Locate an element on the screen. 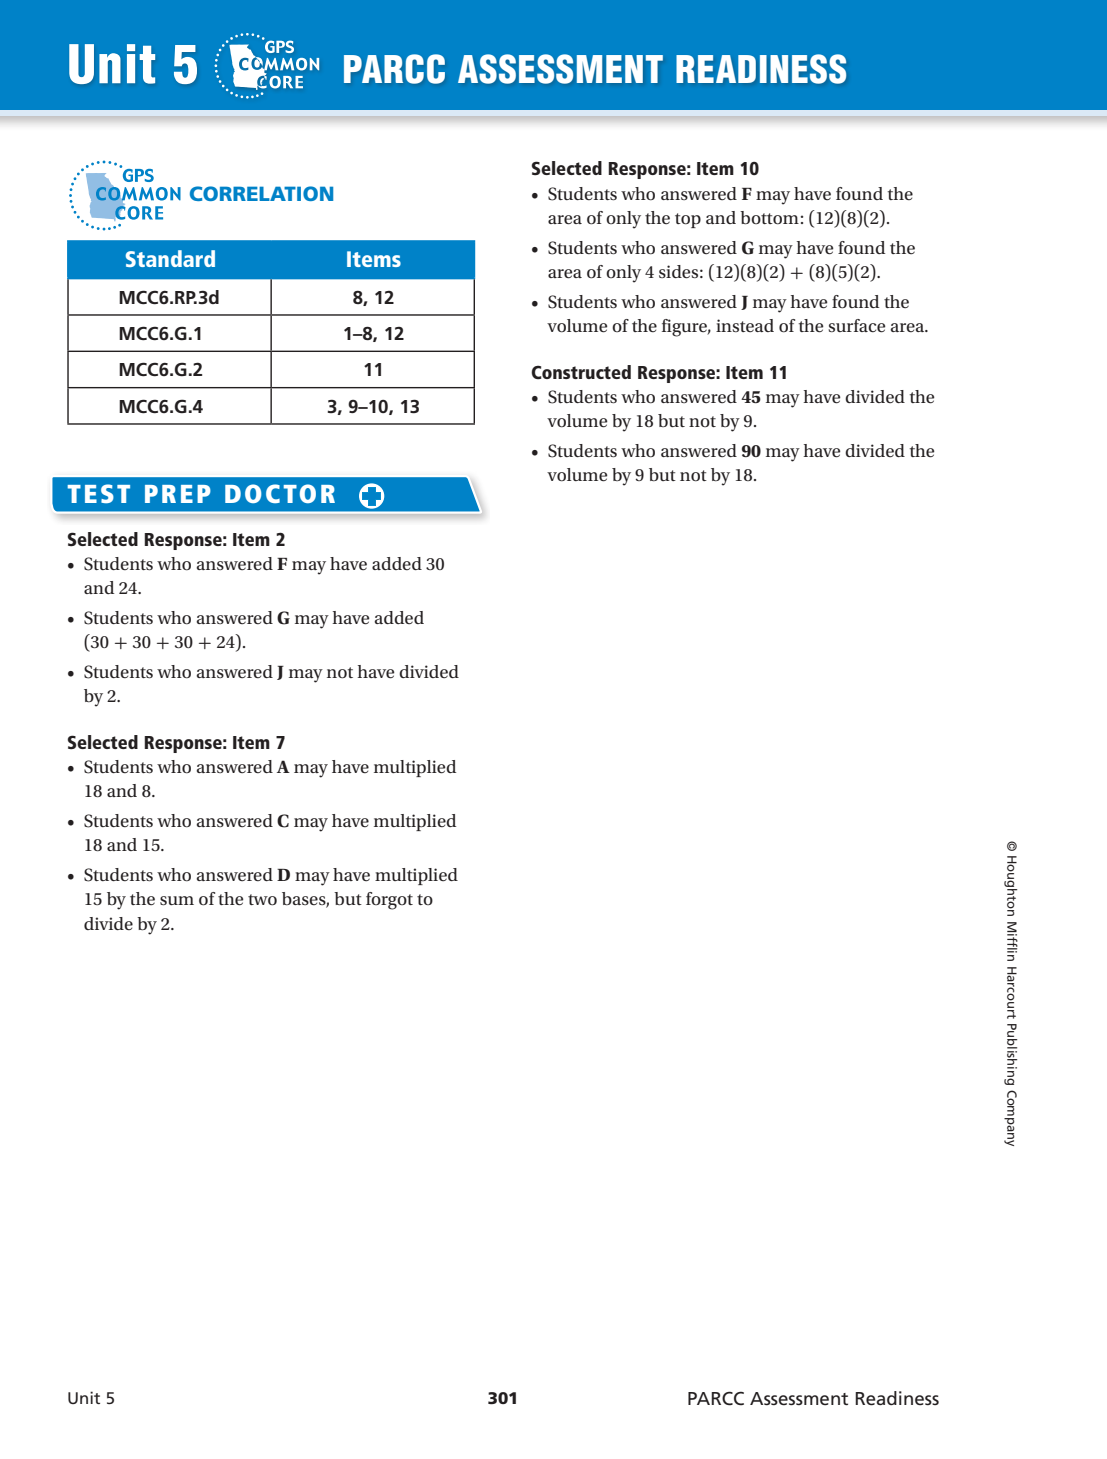  forgot is located at coordinates (389, 901).
